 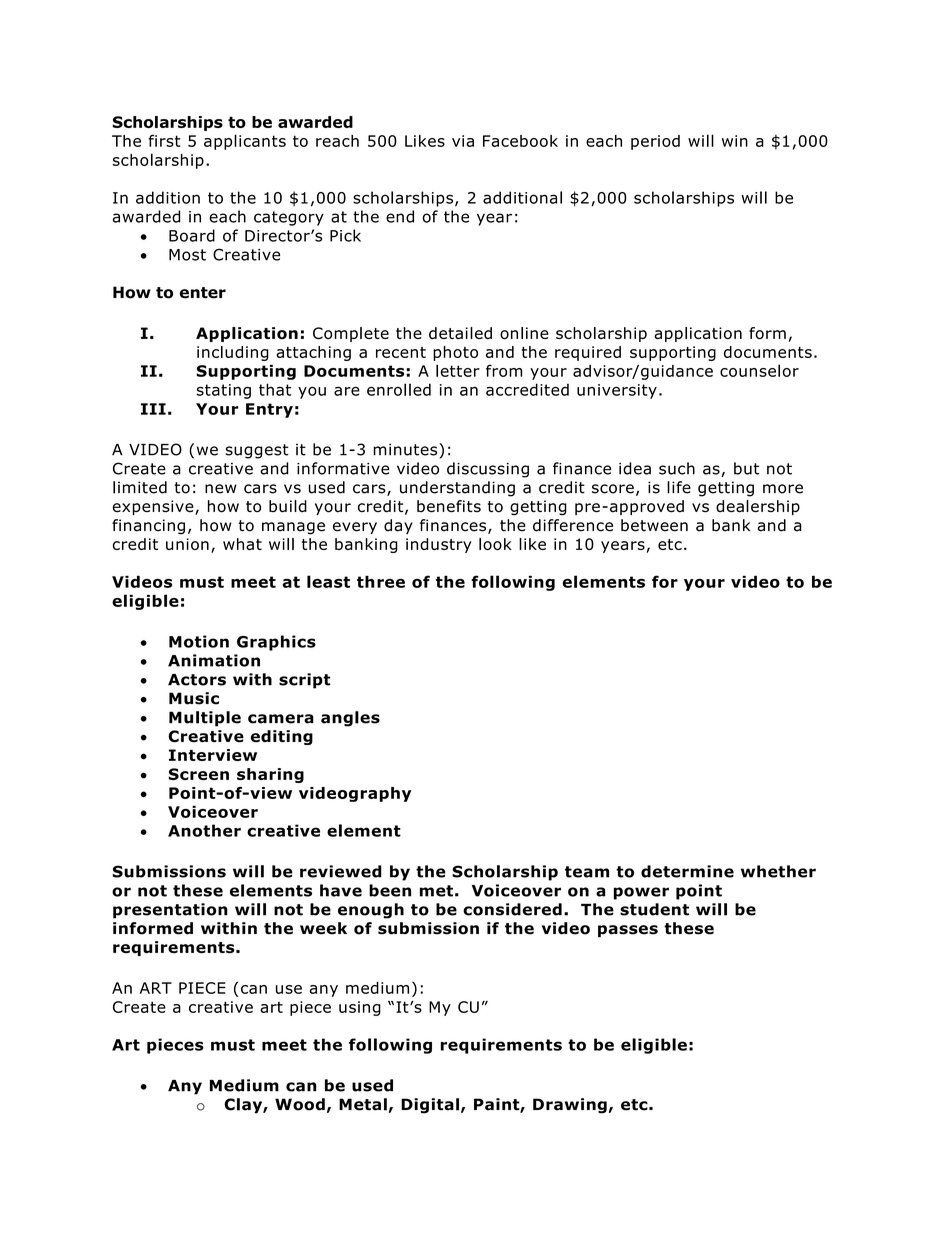 What do you see at coordinates (759, 370) in the image?
I see `counselor` at bounding box center [759, 370].
